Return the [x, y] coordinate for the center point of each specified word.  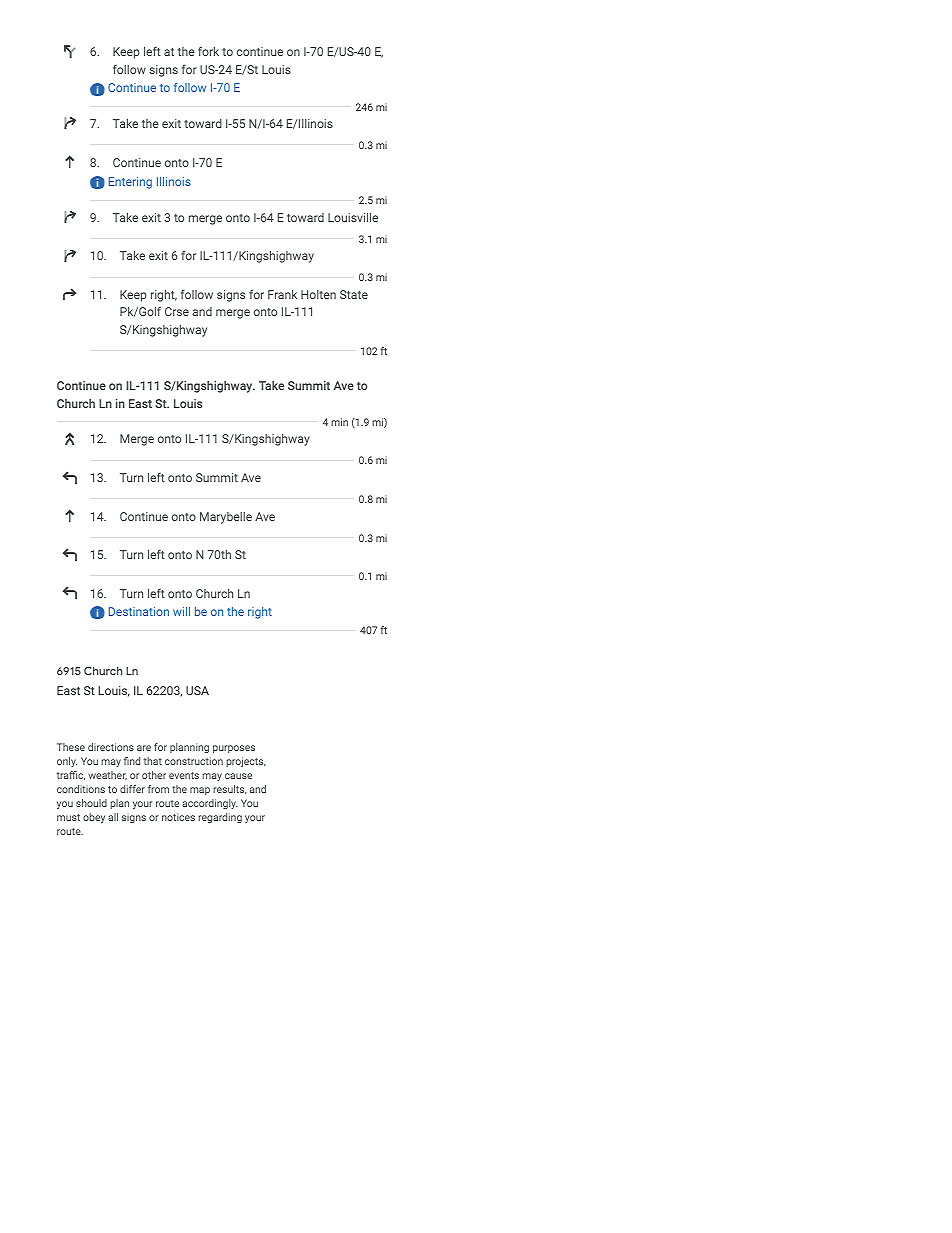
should [91, 803]
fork [208, 51]
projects [246, 762]
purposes [234, 749]
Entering [130, 183]
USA [197, 690]
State [354, 294]
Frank [282, 294]
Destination [139, 611]
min [339, 422]
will [181, 611]
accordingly [210, 804]
